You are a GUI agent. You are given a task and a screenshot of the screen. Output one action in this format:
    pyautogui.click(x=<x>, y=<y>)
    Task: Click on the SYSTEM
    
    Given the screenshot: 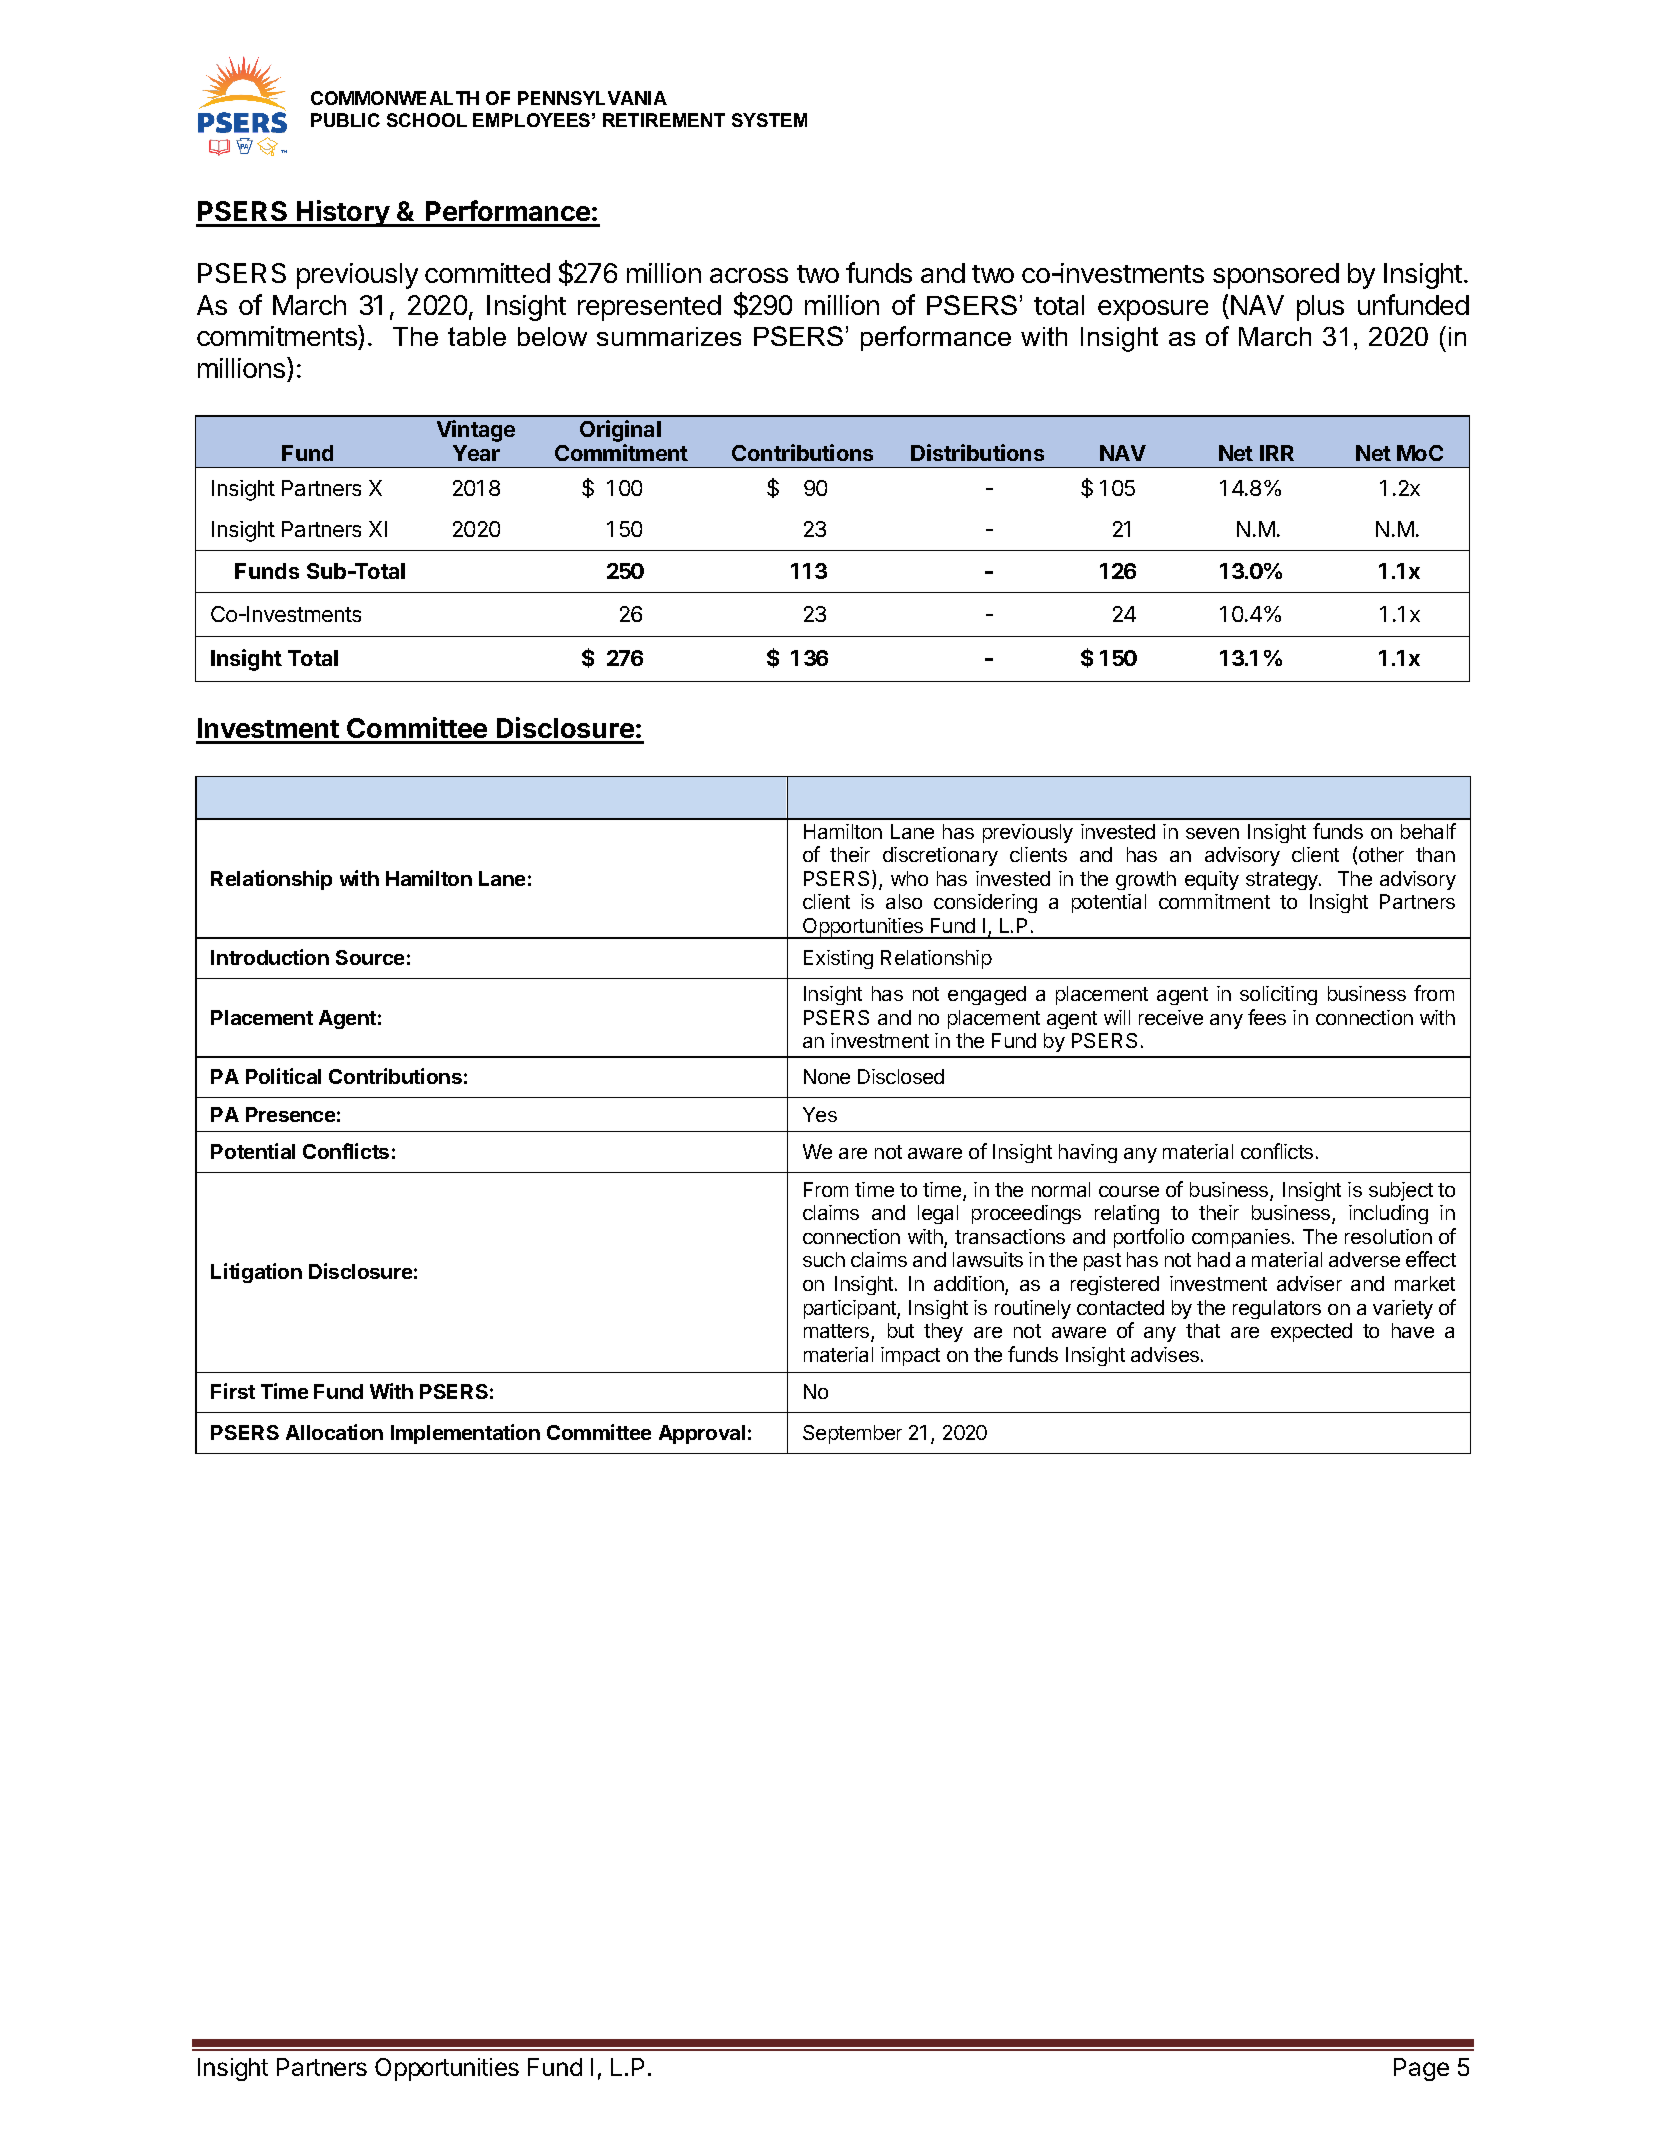 What is the action you would take?
    pyautogui.click(x=769, y=120)
